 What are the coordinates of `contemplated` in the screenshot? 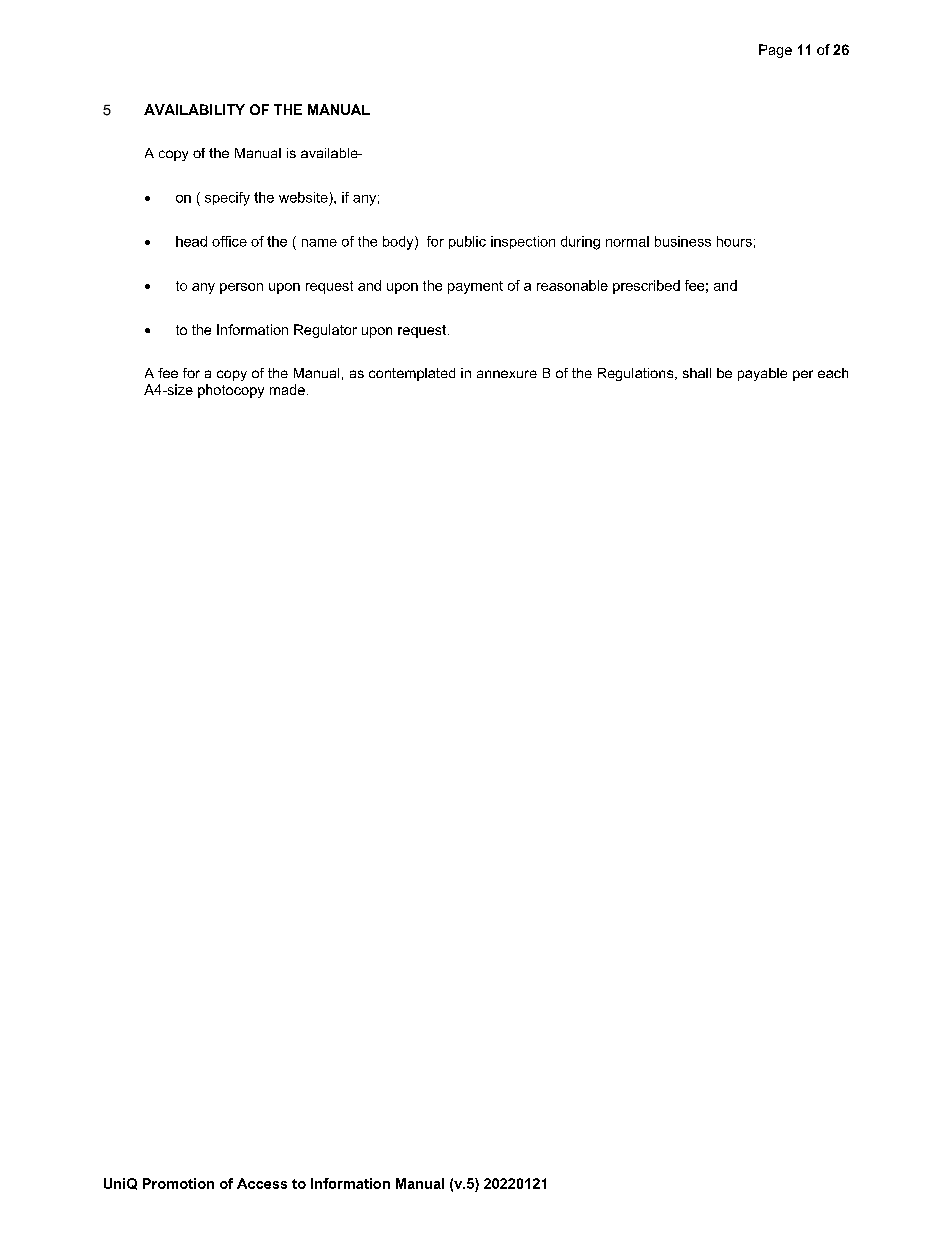 It's located at (412, 374).
